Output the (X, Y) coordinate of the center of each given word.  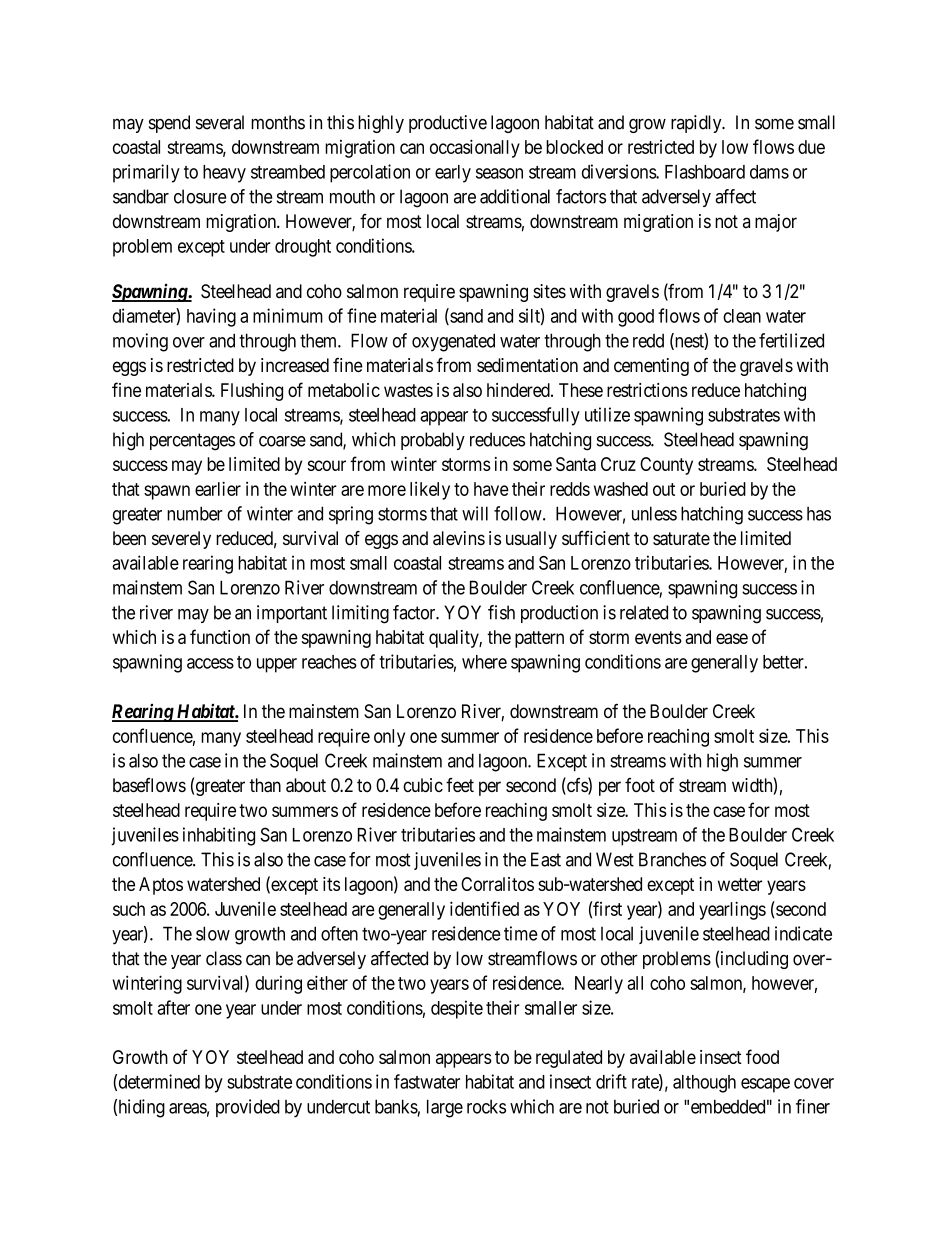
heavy (224, 174)
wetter (740, 884)
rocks (486, 1107)
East (546, 859)
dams (769, 172)
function (220, 636)
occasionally (475, 148)
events (658, 637)
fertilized (791, 340)
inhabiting (219, 836)
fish (501, 612)
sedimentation (527, 365)
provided (248, 1108)
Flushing (252, 392)
